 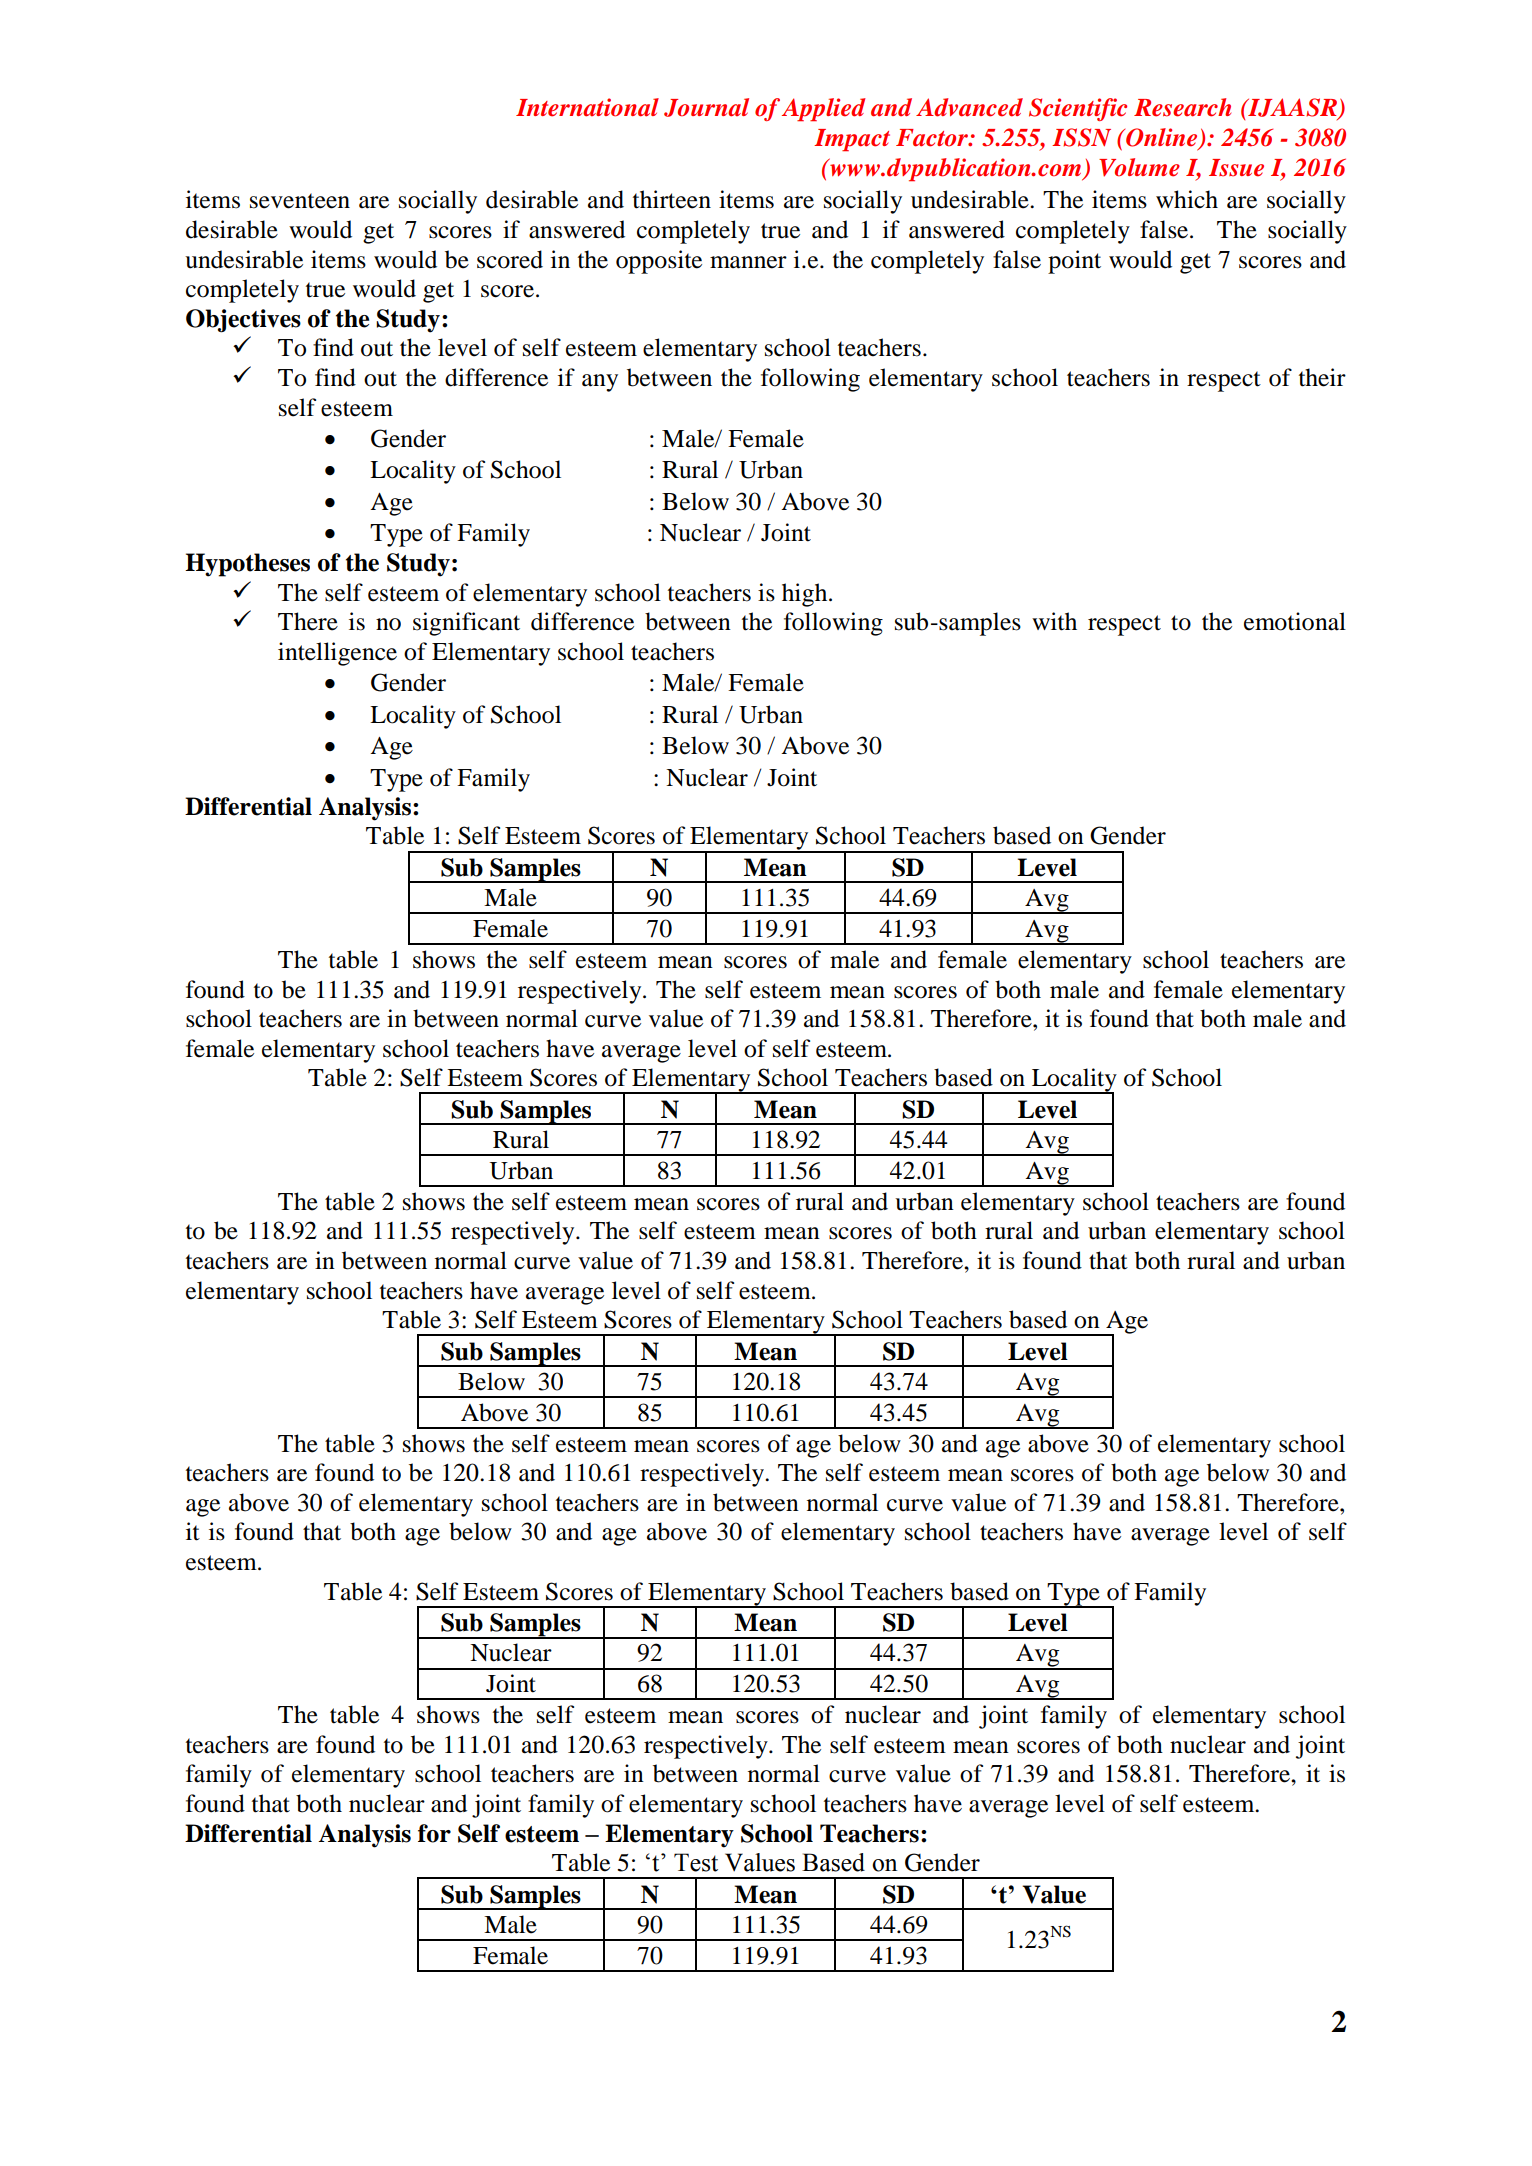 What do you see at coordinates (300, 201) in the screenshot?
I see `seventeen` at bounding box center [300, 201].
